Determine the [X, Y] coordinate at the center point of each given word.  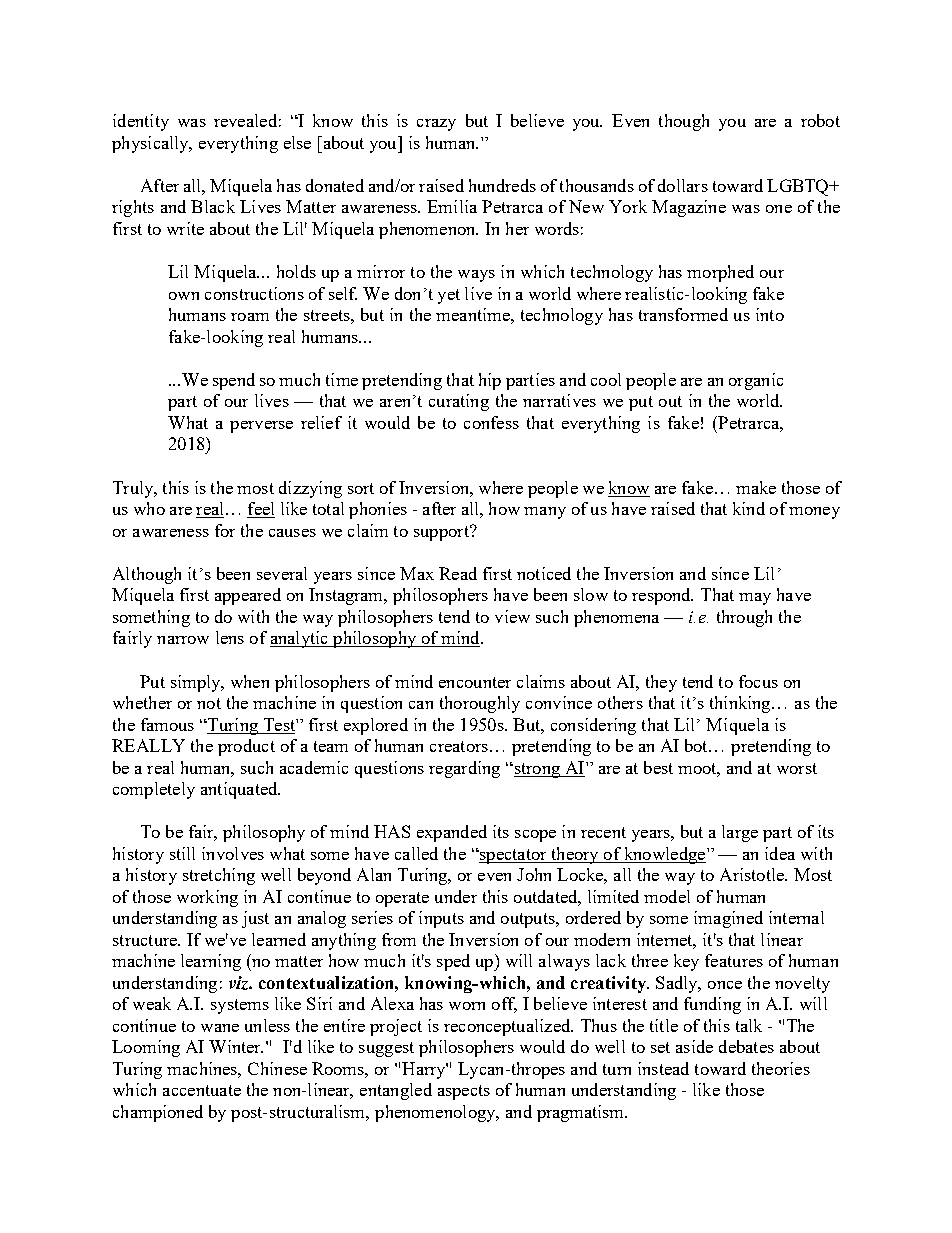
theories [781, 1068]
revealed [245, 120]
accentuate [202, 1090]
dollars [683, 185]
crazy [436, 125]
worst [797, 768]
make [756, 487]
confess [491, 422]
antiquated [240, 790]
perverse [261, 427]
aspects [464, 1092]
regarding [464, 769]
